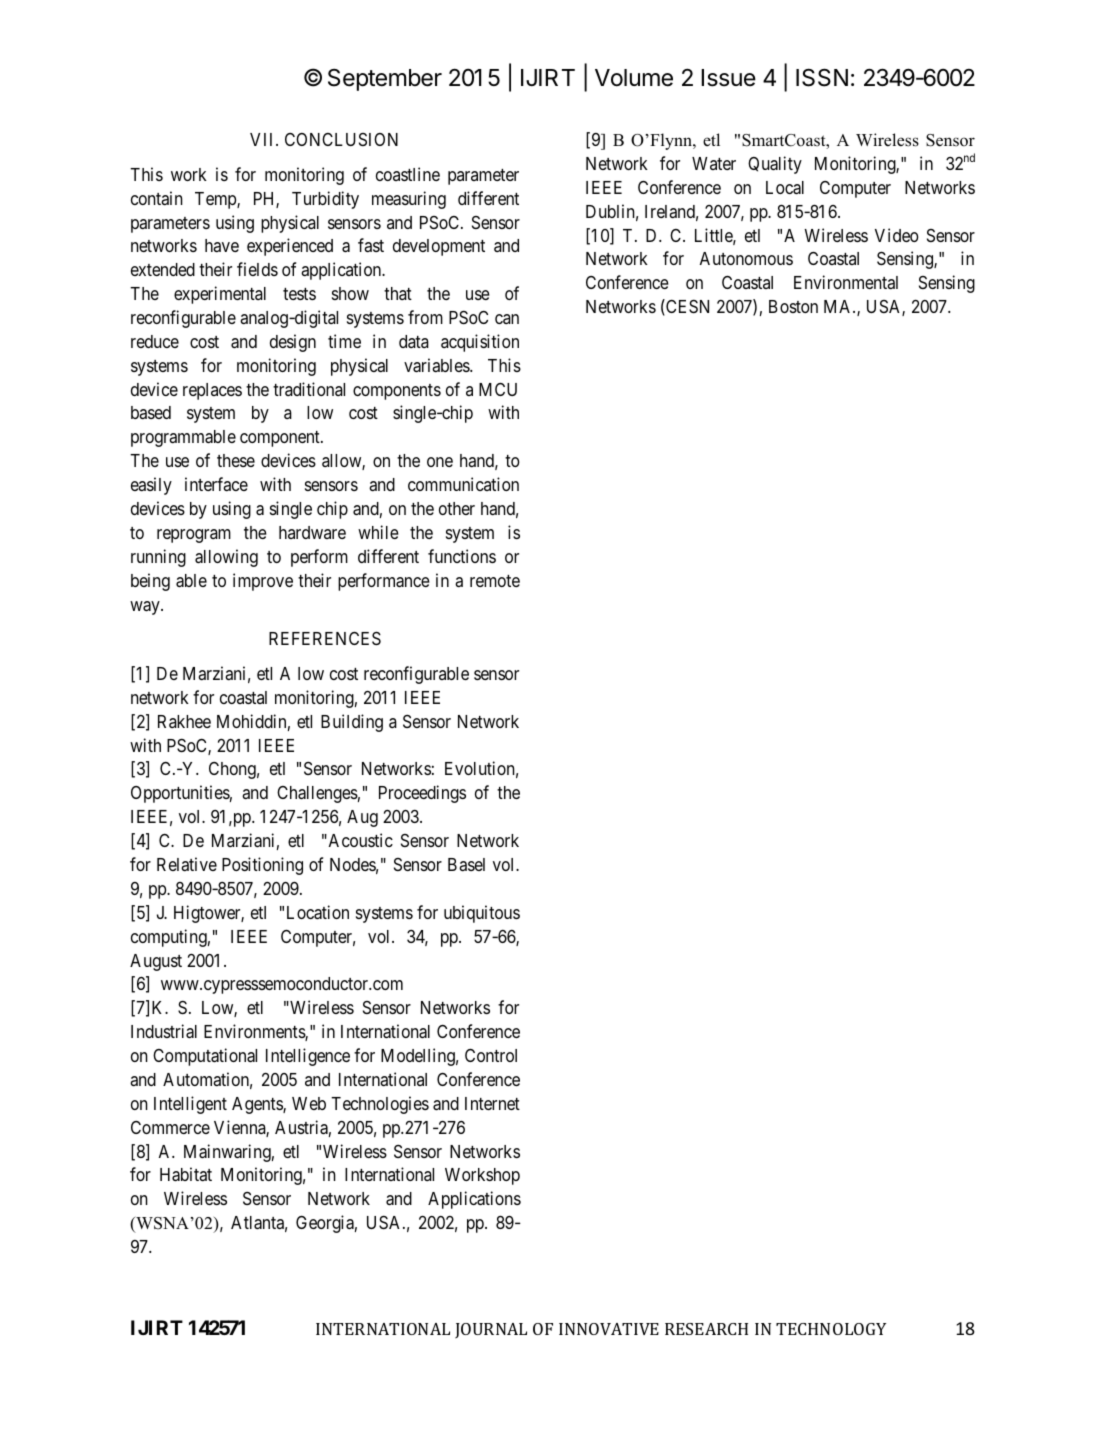 The width and height of the screenshot is (1105, 1430). Describe the element at coordinates (491, 1331) in the screenshot. I see `JOURNAL` at that location.
